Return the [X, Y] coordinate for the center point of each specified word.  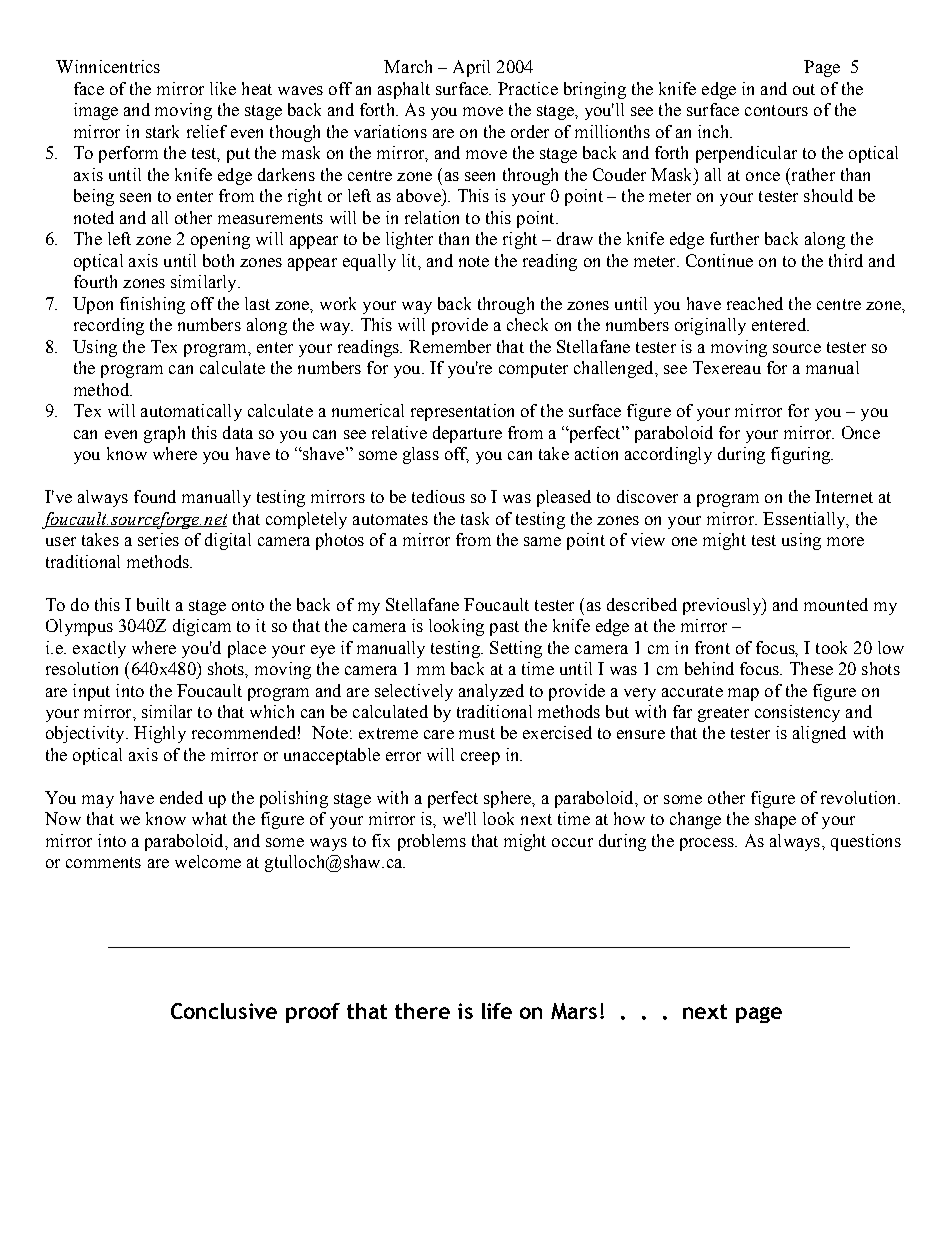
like [223, 88]
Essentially [805, 520]
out [804, 89]
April [471, 68]
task [475, 518]
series [158, 539]
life [497, 1011]
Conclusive [224, 1011]
